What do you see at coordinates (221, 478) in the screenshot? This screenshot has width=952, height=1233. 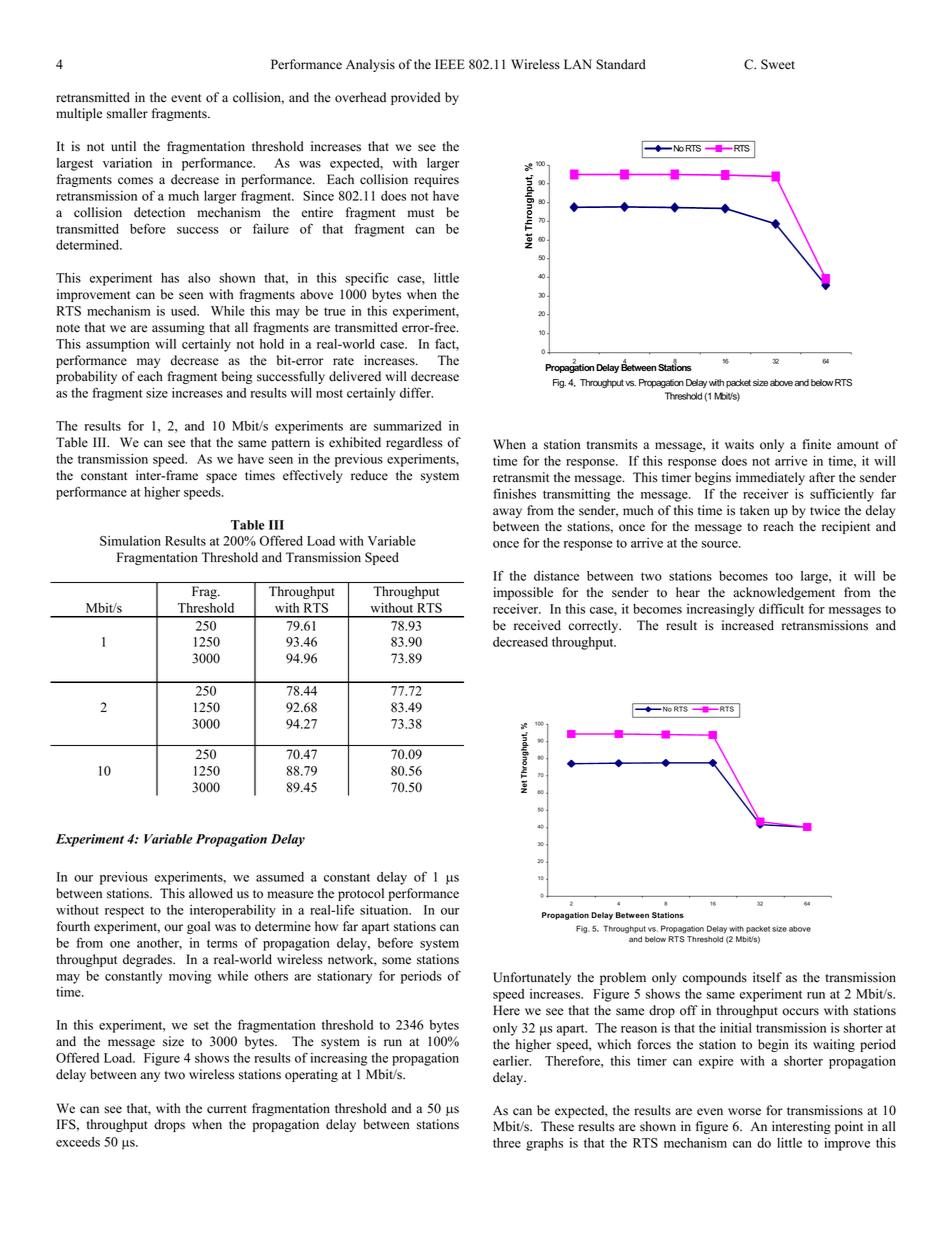 I see `space` at bounding box center [221, 478].
